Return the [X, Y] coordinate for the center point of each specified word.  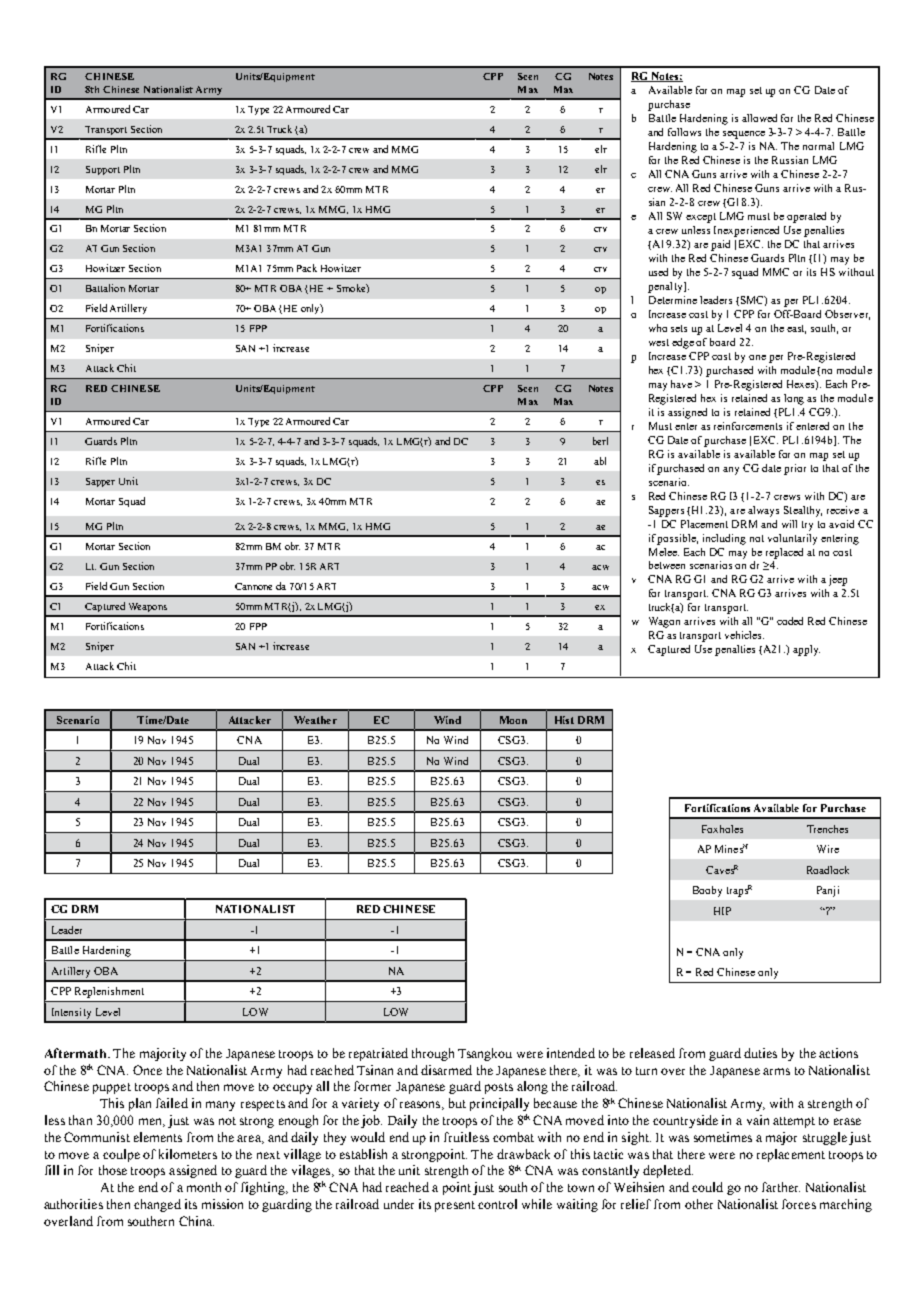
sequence [744, 135]
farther [781, 1187]
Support [103, 170]
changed [157, 1205]
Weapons [148, 607]
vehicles [744, 635]
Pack [307, 268]
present [455, 1206]
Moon [513, 720]
